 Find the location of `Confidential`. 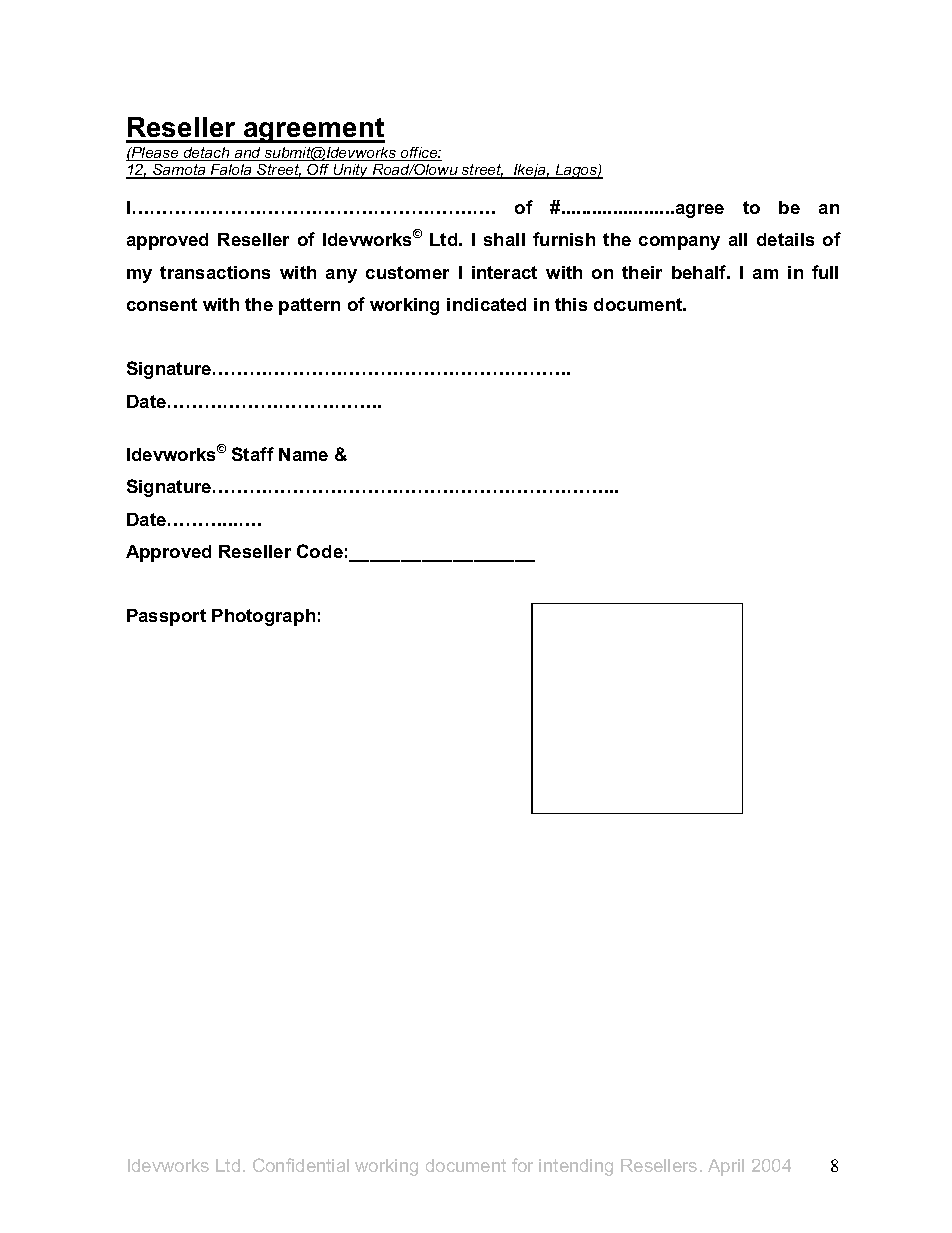

Confidential is located at coordinates (301, 1165).
